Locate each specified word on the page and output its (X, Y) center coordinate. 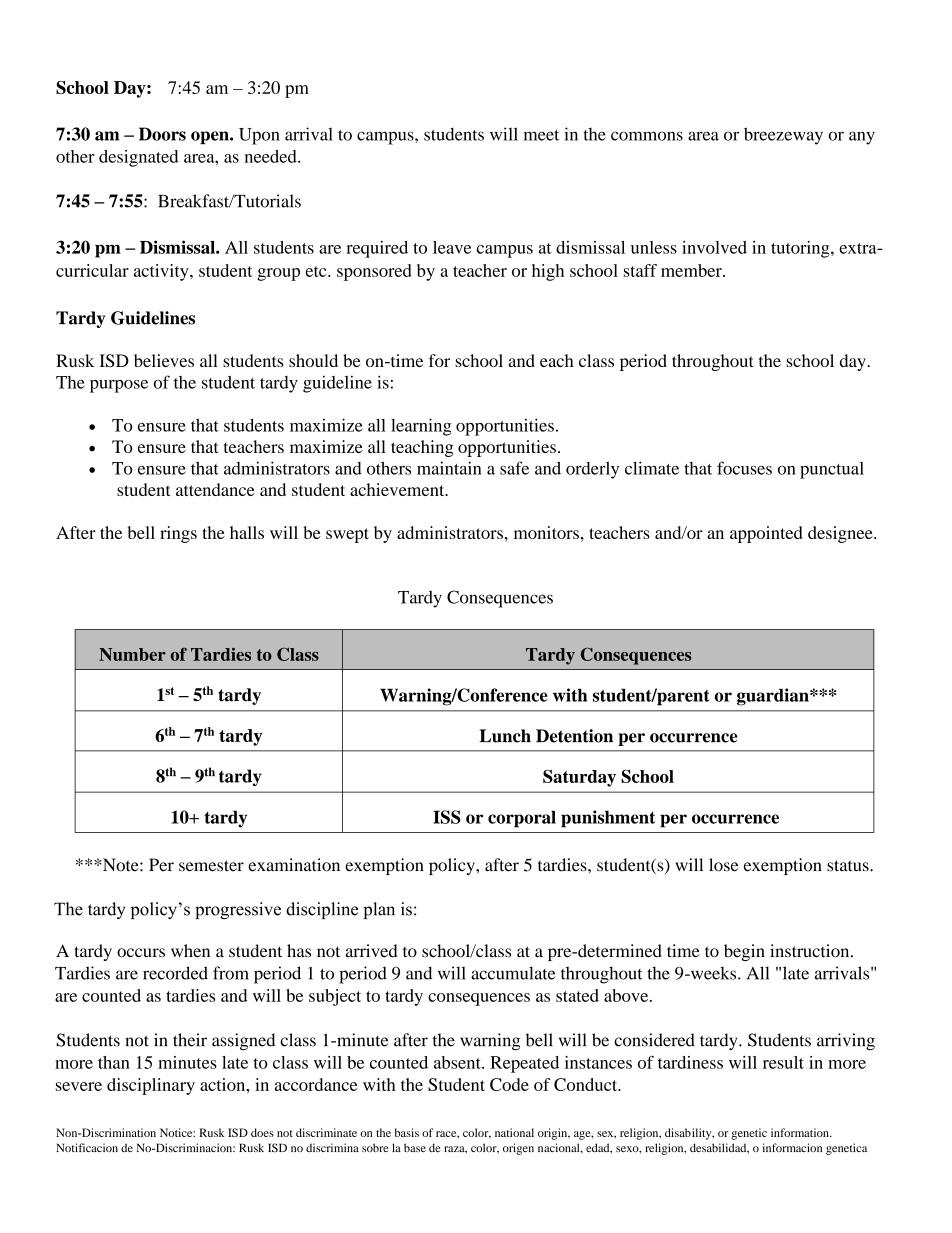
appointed (766, 534)
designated (138, 158)
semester (211, 866)
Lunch (505, 736)
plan (379, 910)
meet (541, 135)
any (862, 138)
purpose (119, 386)
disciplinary (151, 1086)
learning (421, 427)
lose (723, 865)
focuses (744, 468)
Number (132, 654)
